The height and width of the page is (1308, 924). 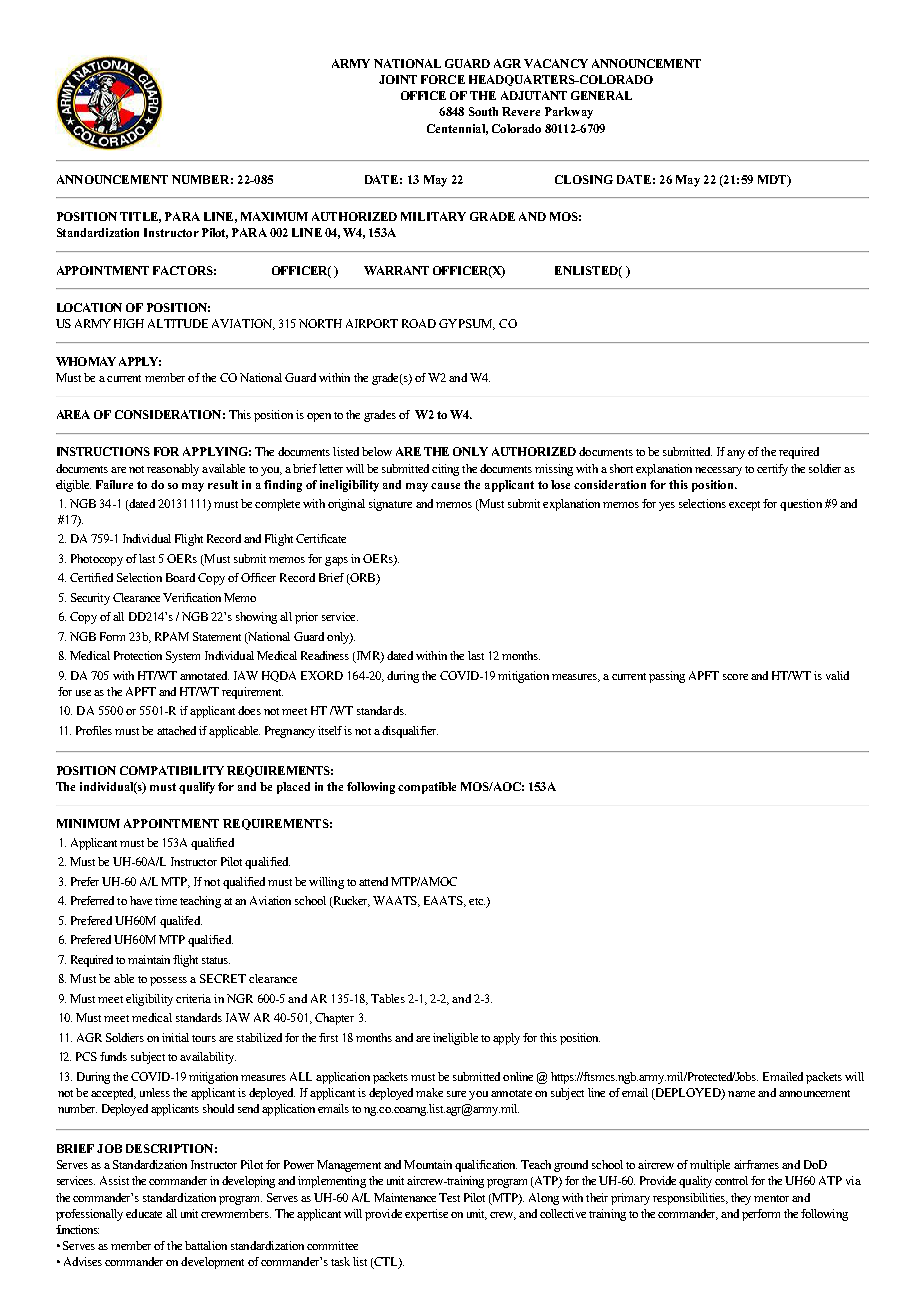 I want to click on educate, so click(x=144, y=1213).
